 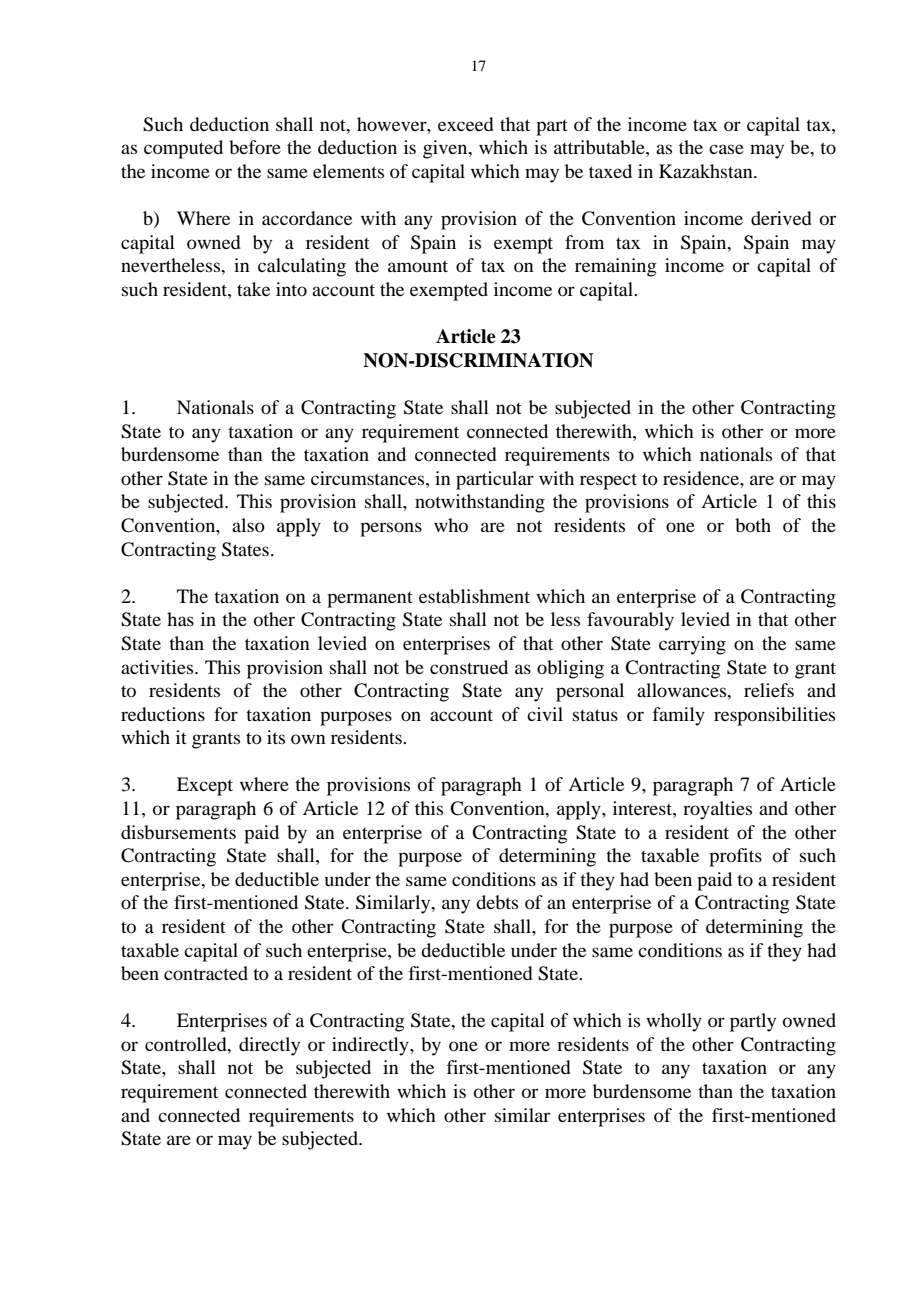 What do you see at coordinates (674, 1022) in the screenshot?
I see `wholly` at bounding box center [674, 1022].
